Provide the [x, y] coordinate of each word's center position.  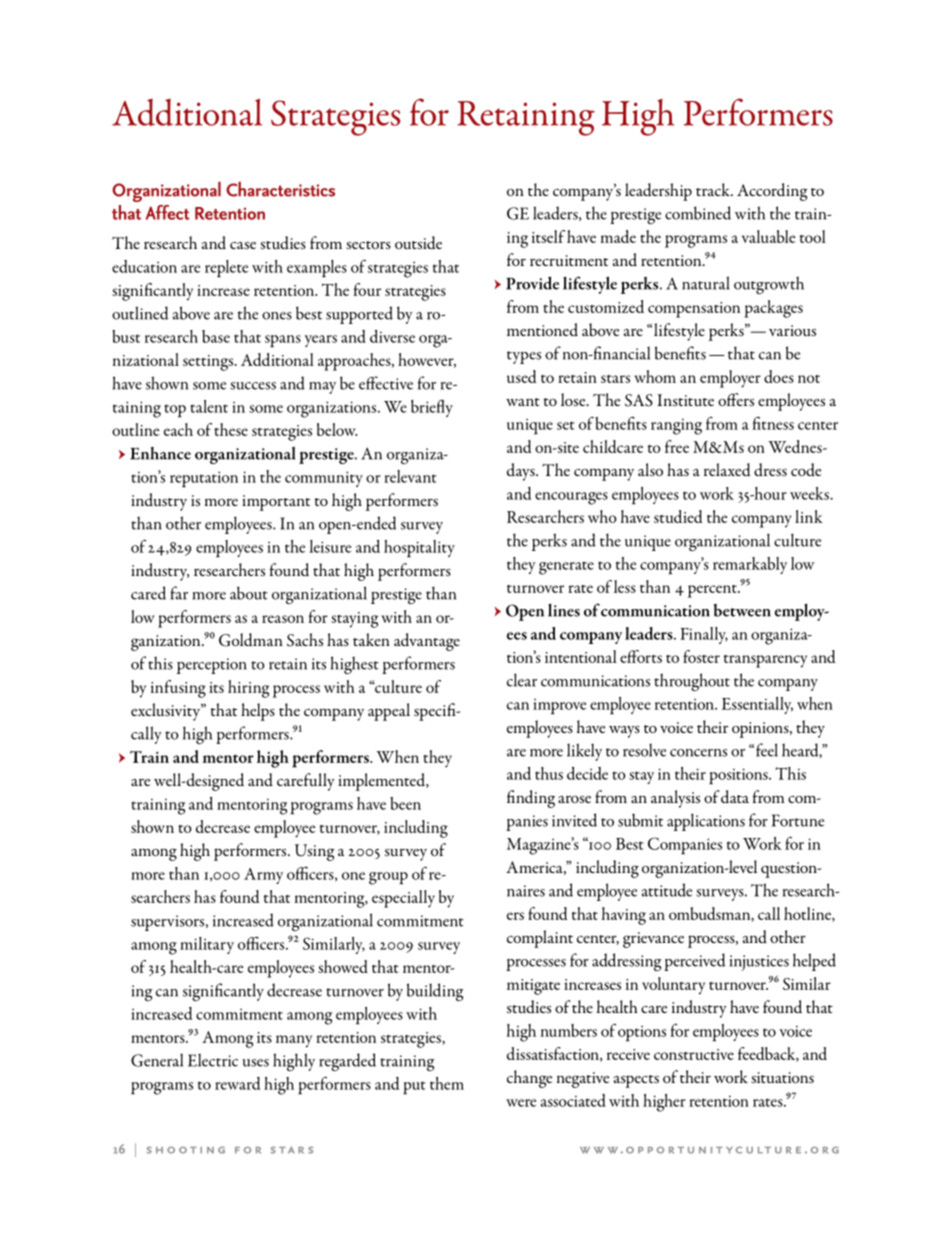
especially [403, 899]
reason [283, 619]
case [243, 245]
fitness [773, 423]
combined [698, 213]
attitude [667, 890]
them [447, 1083]
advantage [427, 642]
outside [418, 243]
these [231, 429]
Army [263, 876]
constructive [694, 1054]
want [523, 402]
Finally [704, 635]
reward [237, 1083]
